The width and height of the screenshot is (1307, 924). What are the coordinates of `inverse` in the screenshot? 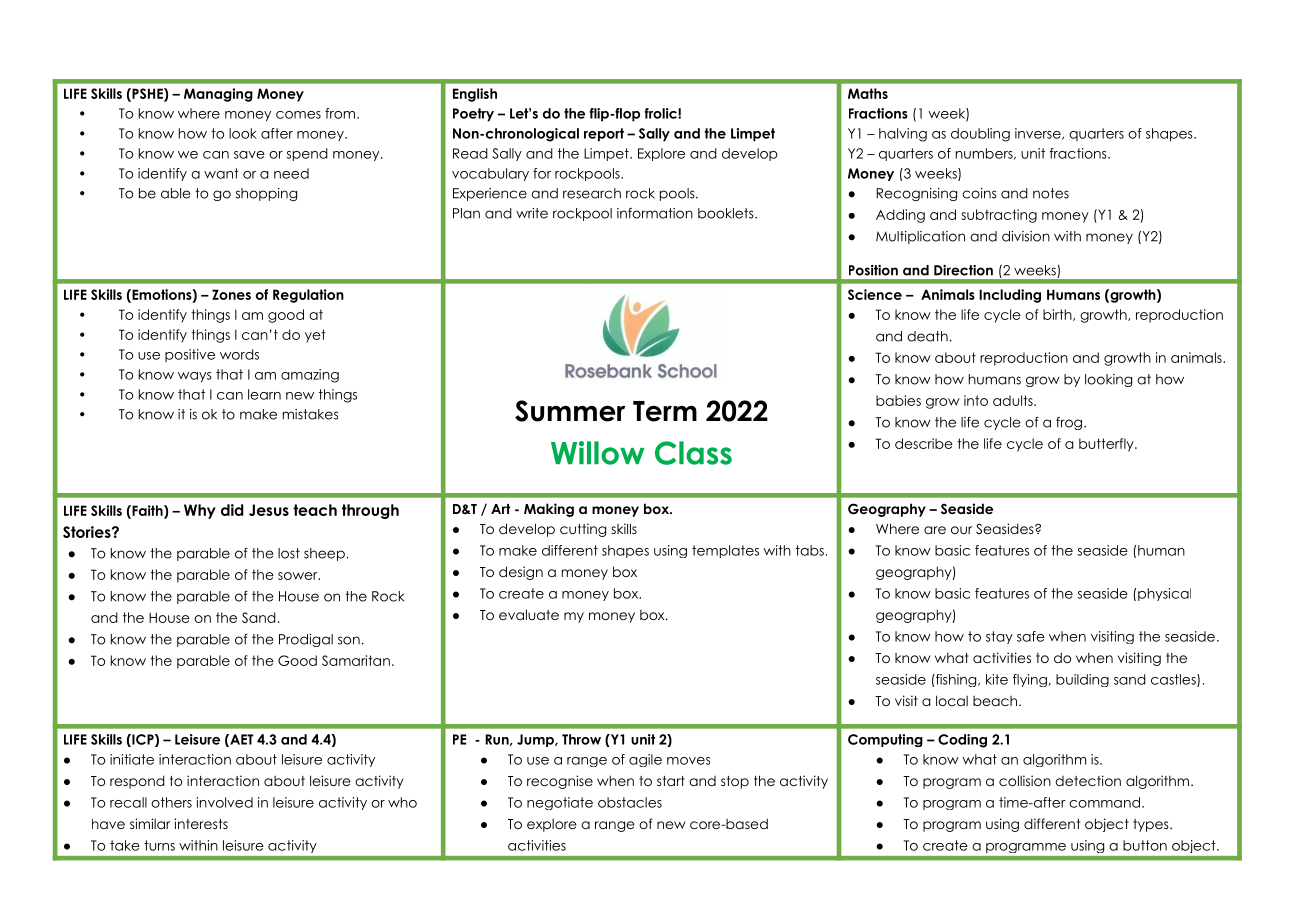 It's located at (1039, 134).
